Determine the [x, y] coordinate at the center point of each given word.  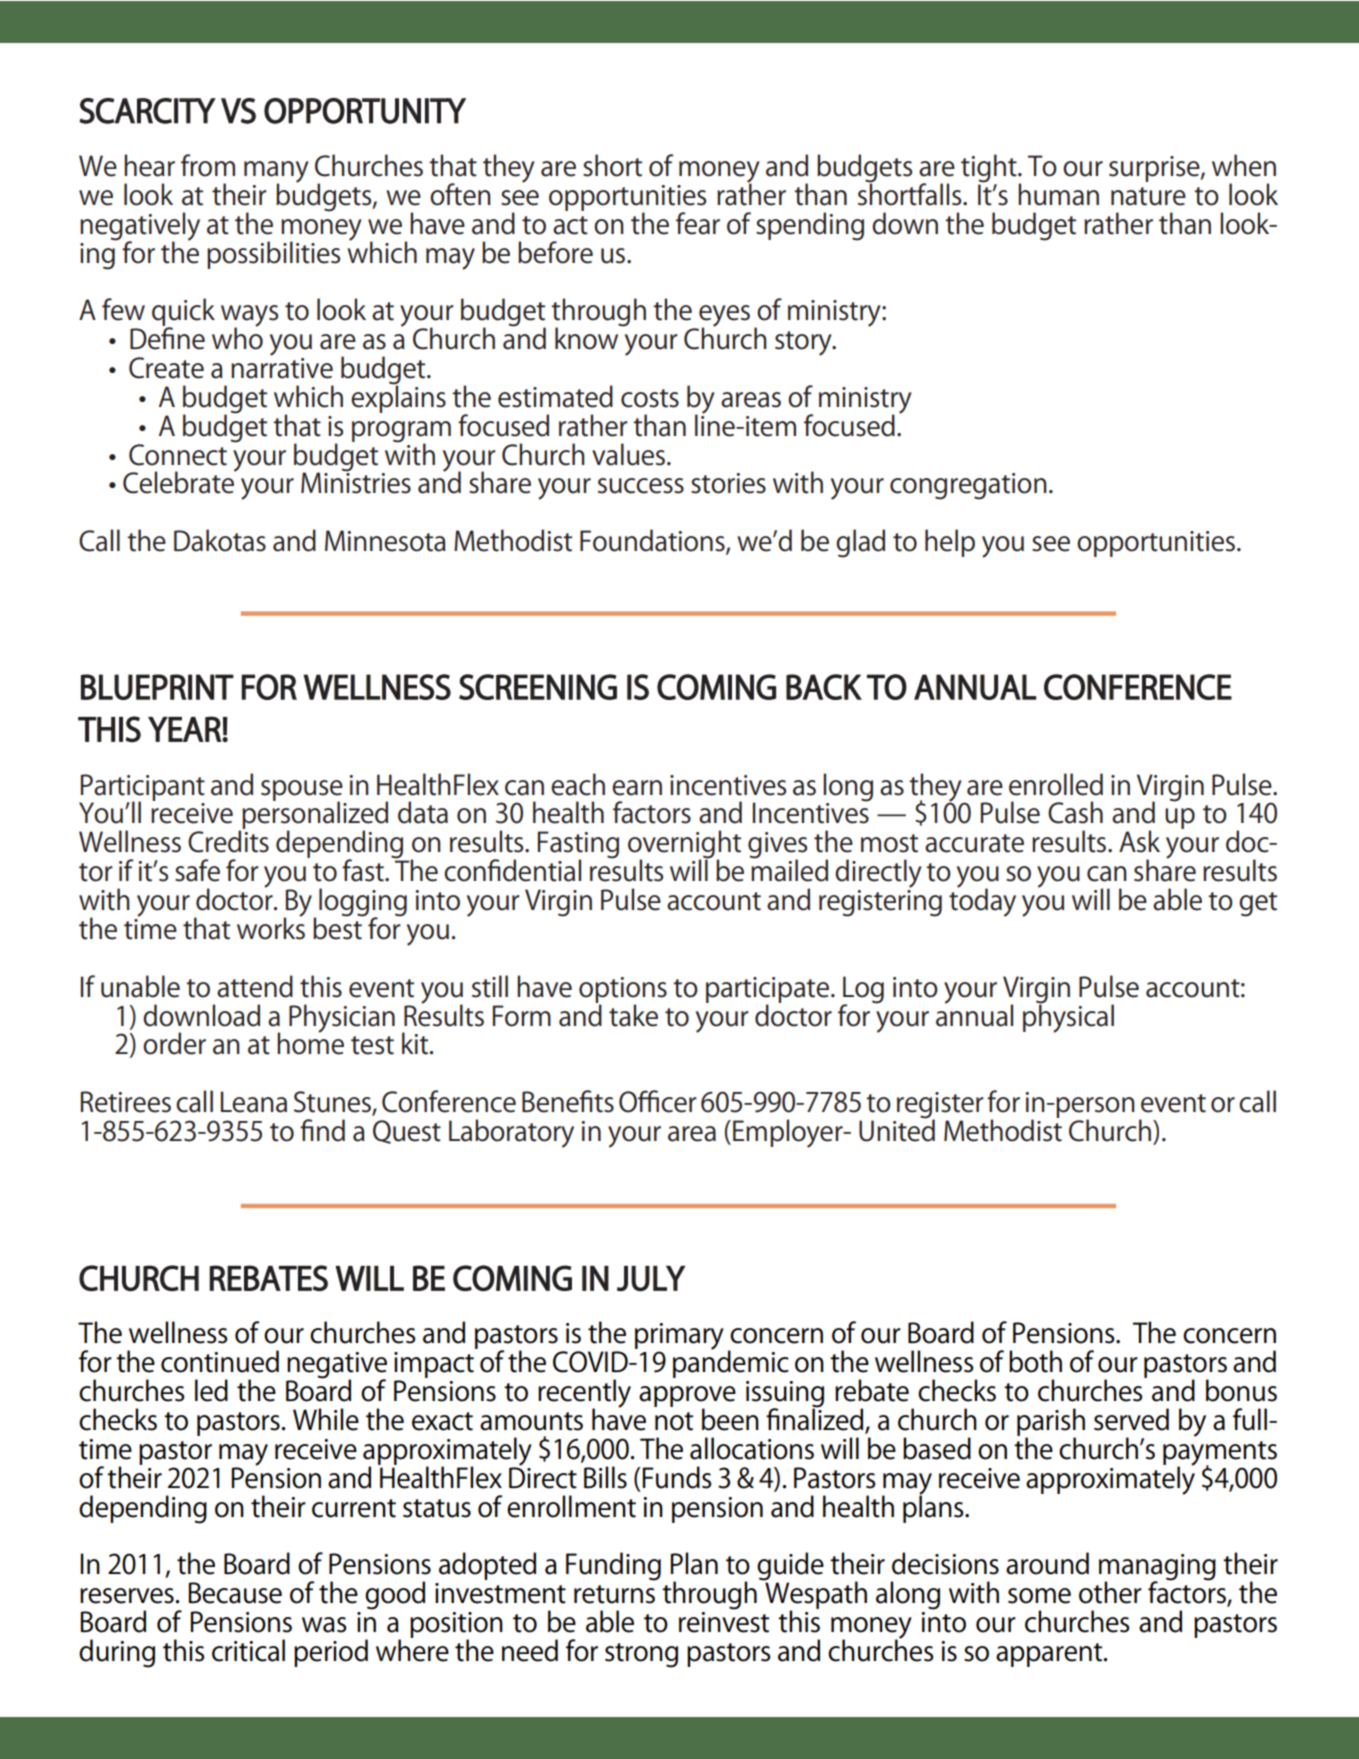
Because [235, 1593]
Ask [1139, 841]
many [276, 173]
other [1110, 1592]
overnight [684, 845]
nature [1148, 196]
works [271, 927]
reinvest [724, 1621]
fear [698, 223]
